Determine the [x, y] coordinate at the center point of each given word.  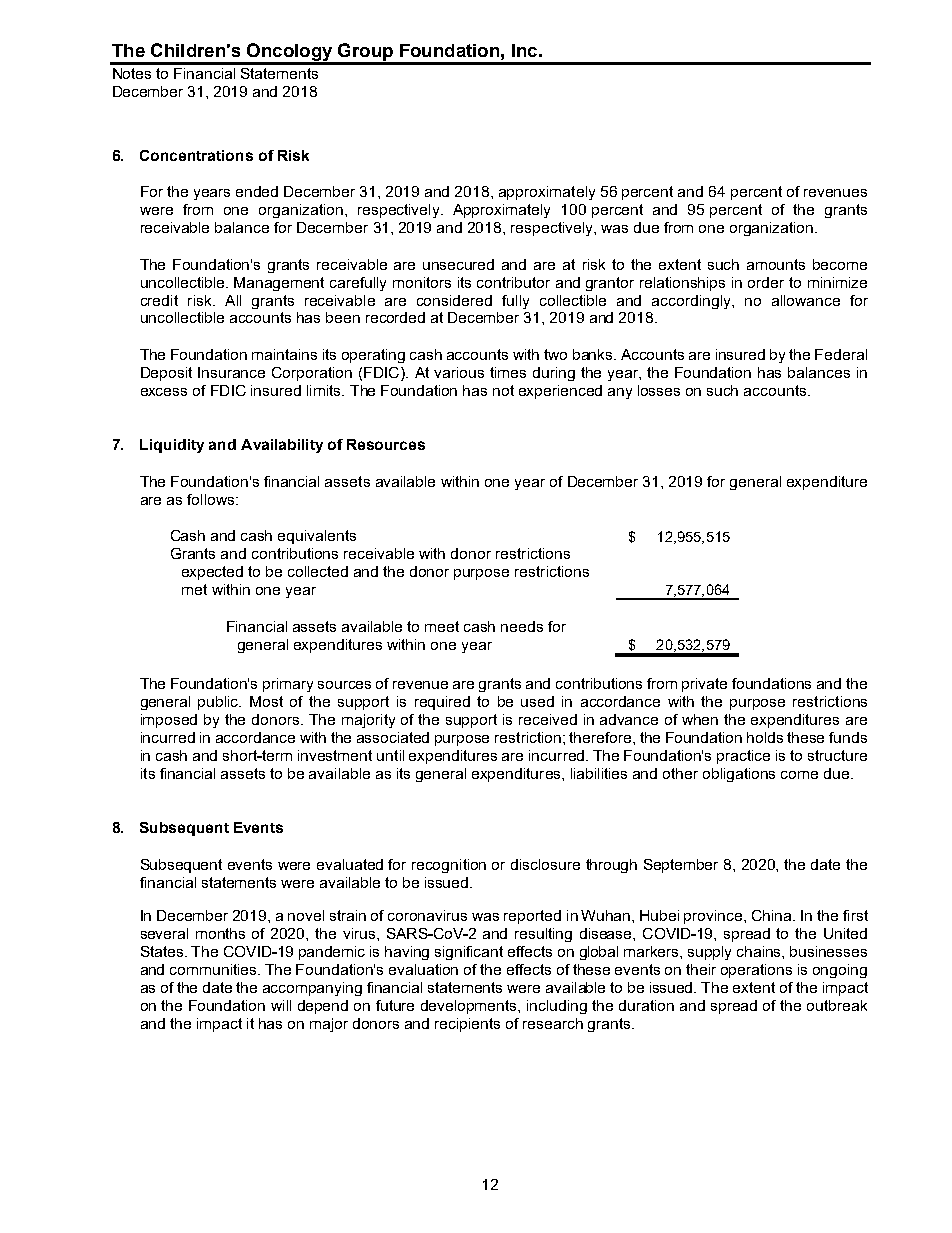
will [281, 1005]
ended [257, 191]
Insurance [231, 372]
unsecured [458, 264]
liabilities [599, 773]
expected [212, 573]
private [704, 685]
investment [335, 755]
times [508, 372]
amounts [776, 264]
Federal [841, 354]
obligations [739, 775]
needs [522, 626]
